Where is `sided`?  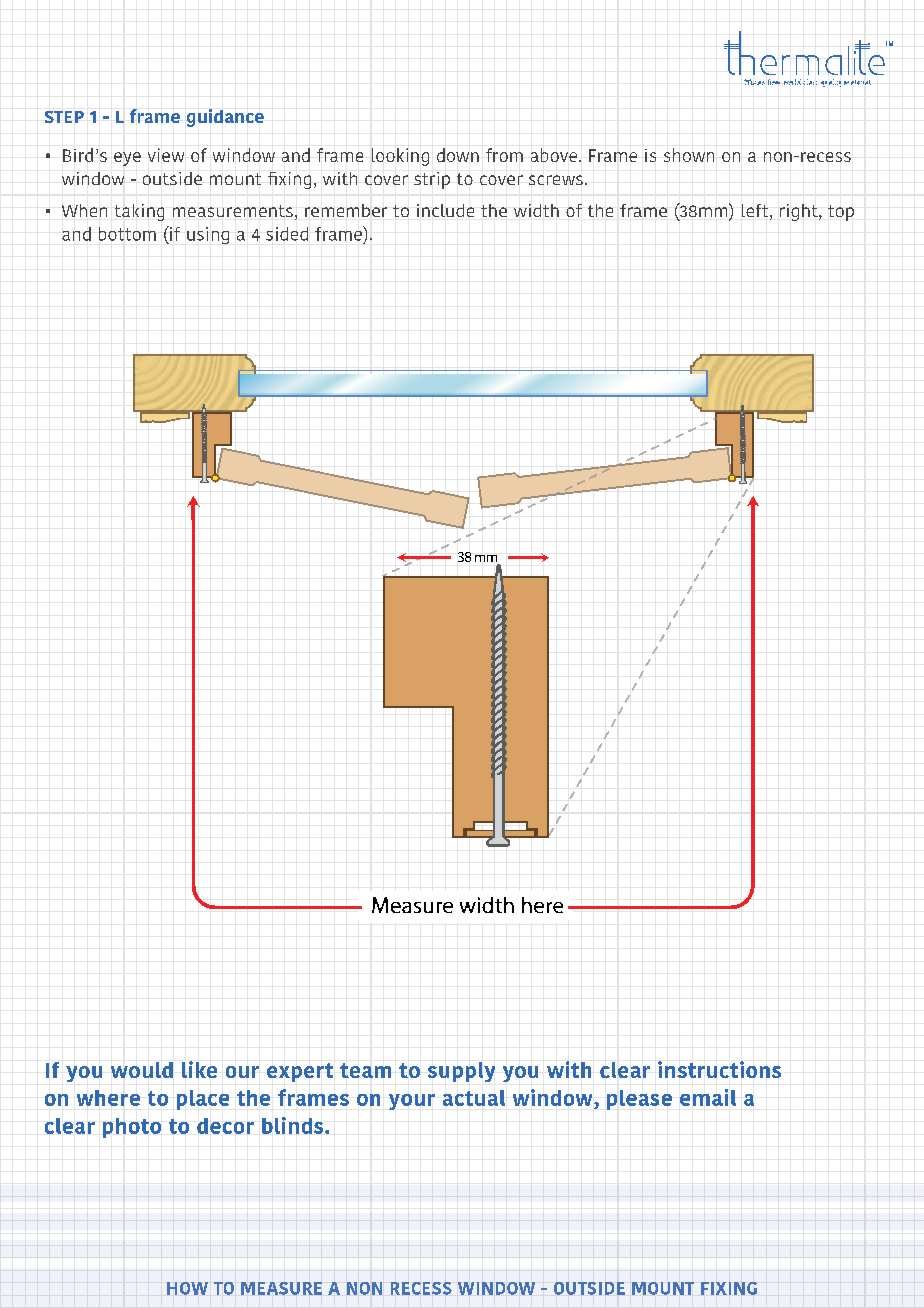
sided is located at coordinates (287, 234).
